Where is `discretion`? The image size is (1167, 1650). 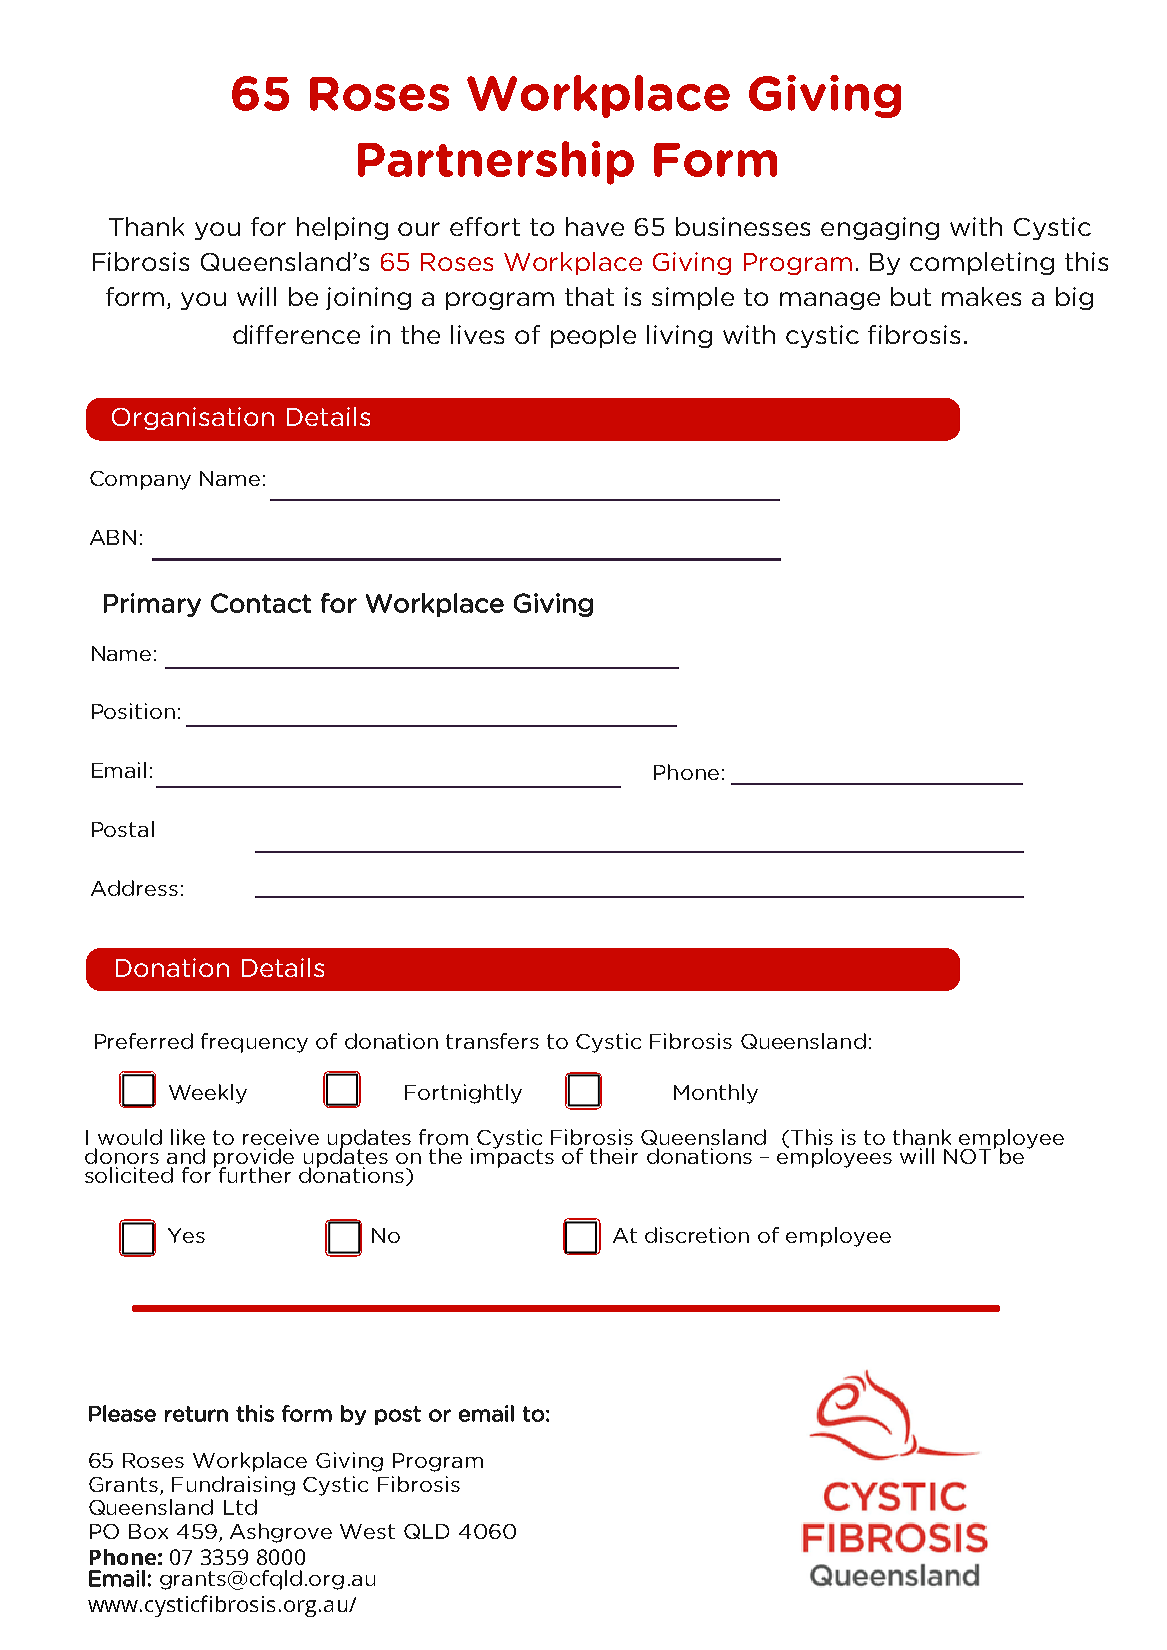
discretion is located at coordinates (697, 1235).
